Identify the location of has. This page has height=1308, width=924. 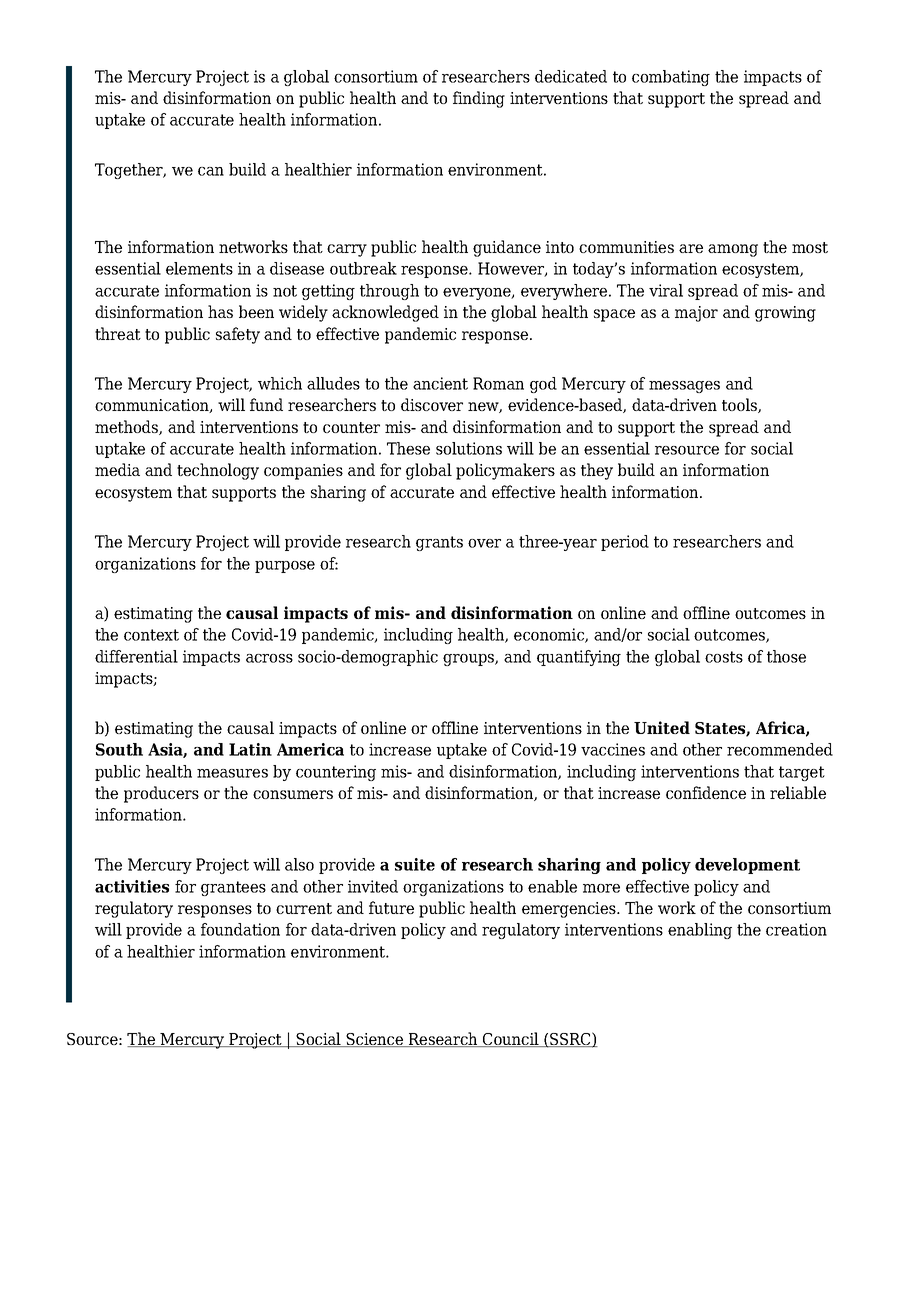
(220, 311).
